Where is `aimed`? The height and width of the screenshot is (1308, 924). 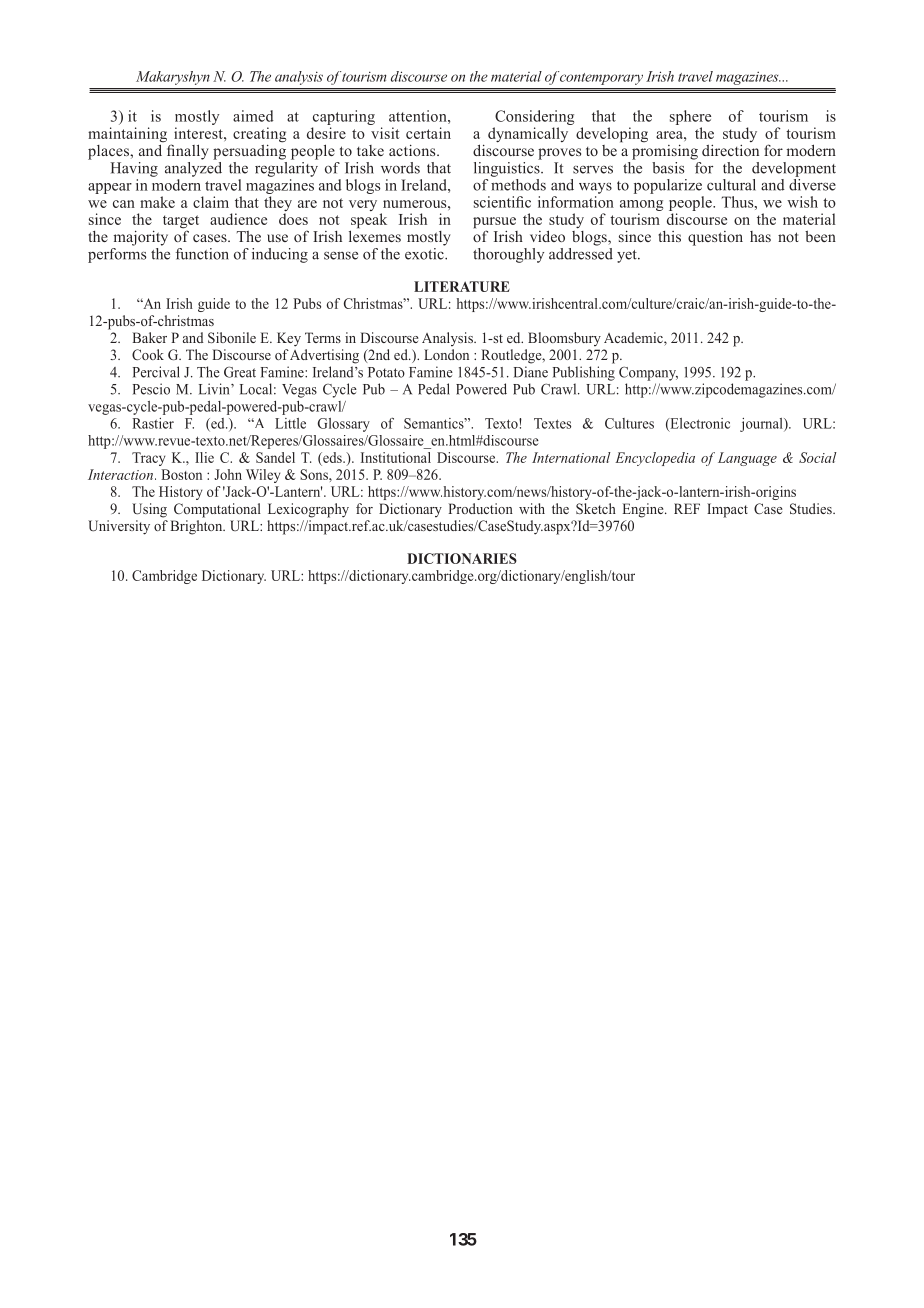 aimed is located at coordinates (253, 116).
